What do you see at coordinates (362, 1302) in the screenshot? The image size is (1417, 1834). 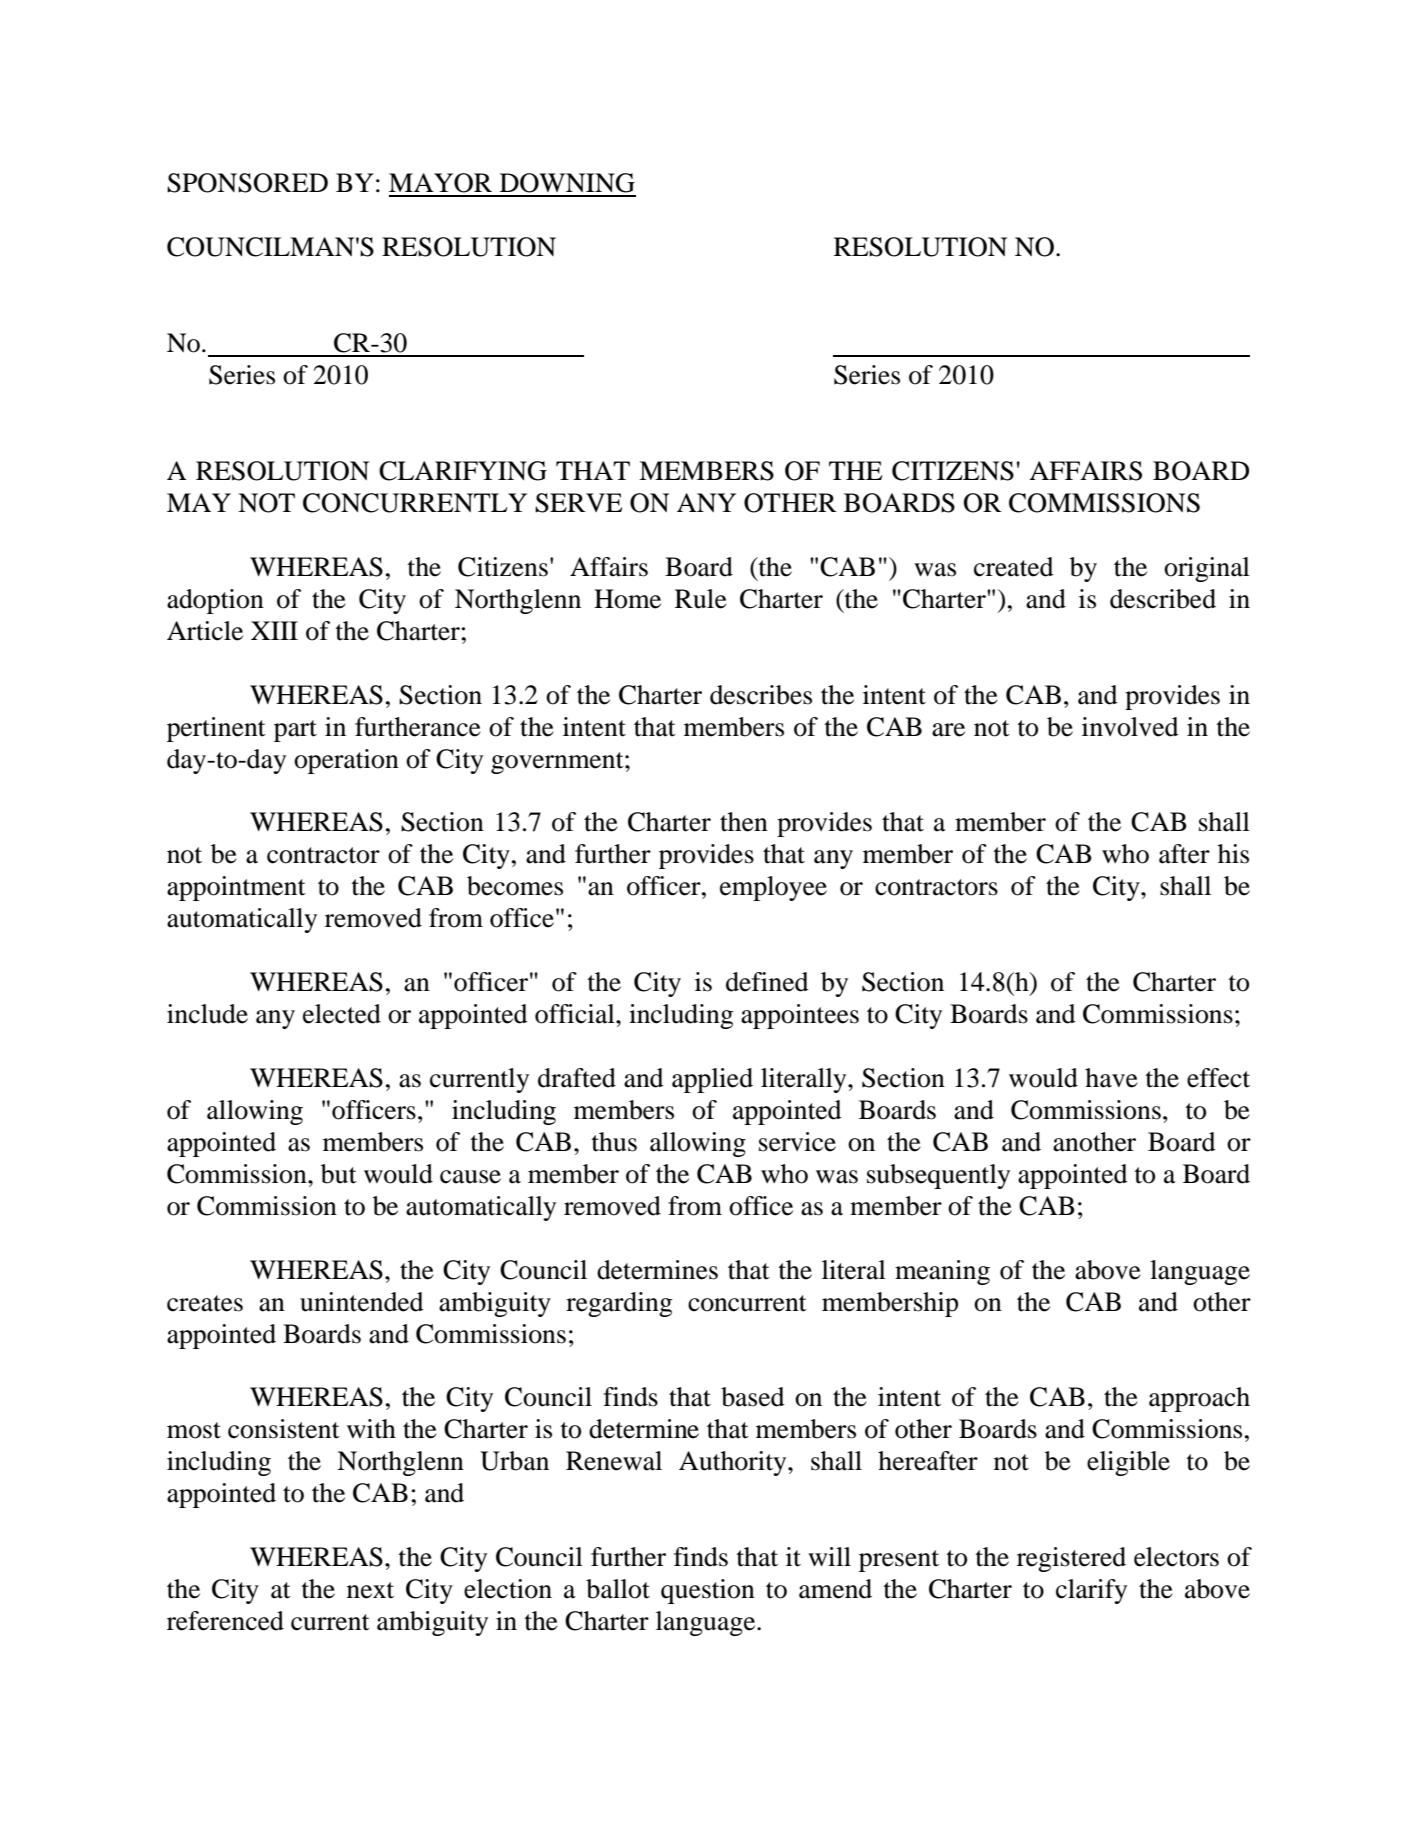 I see `unintended` at bounding box center [362, 1302].
